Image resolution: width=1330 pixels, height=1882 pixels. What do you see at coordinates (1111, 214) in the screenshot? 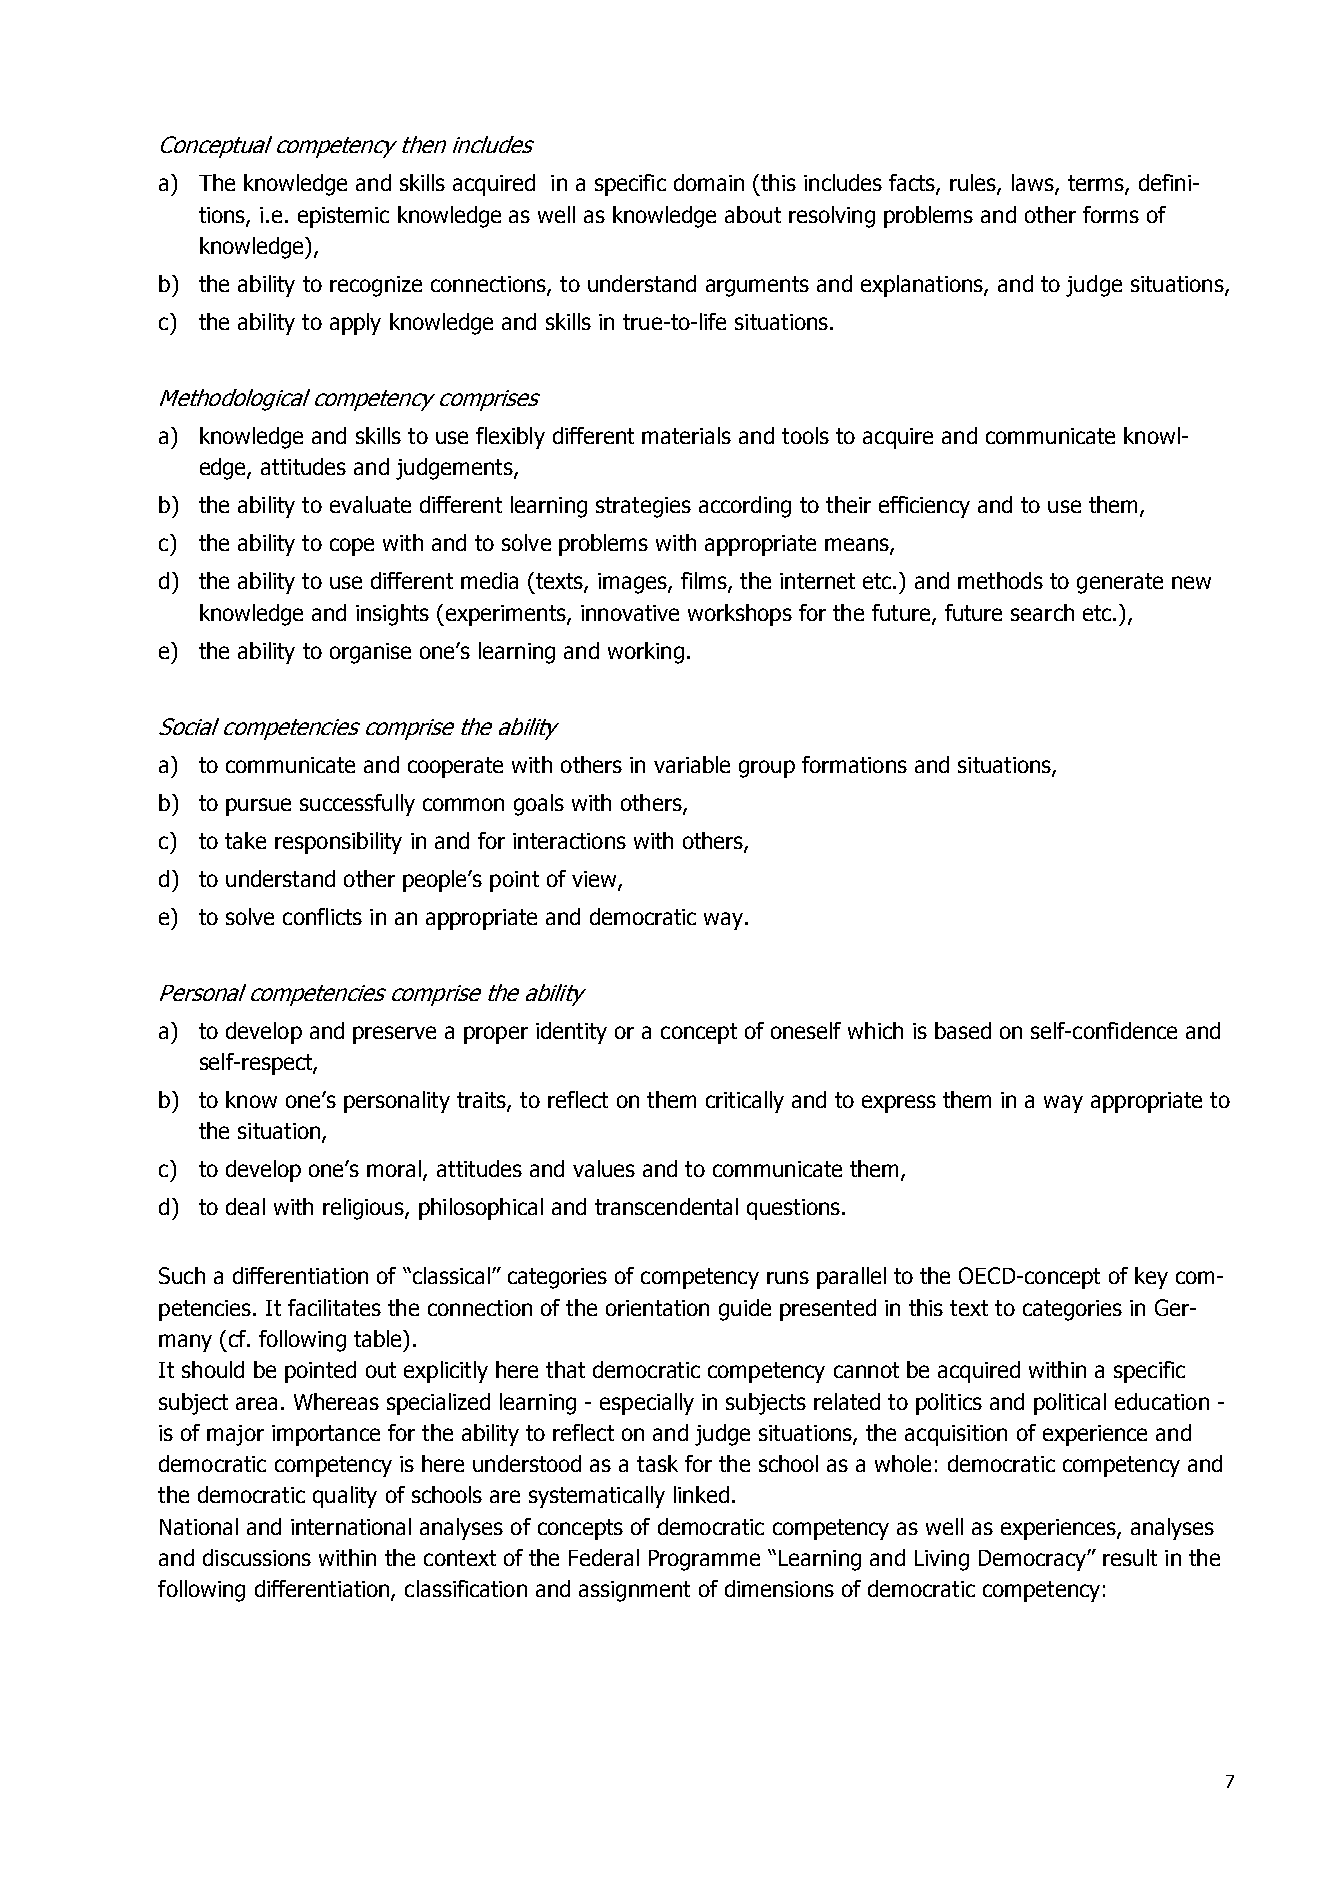
I see `forms` at bounding box center [1111, 214].
